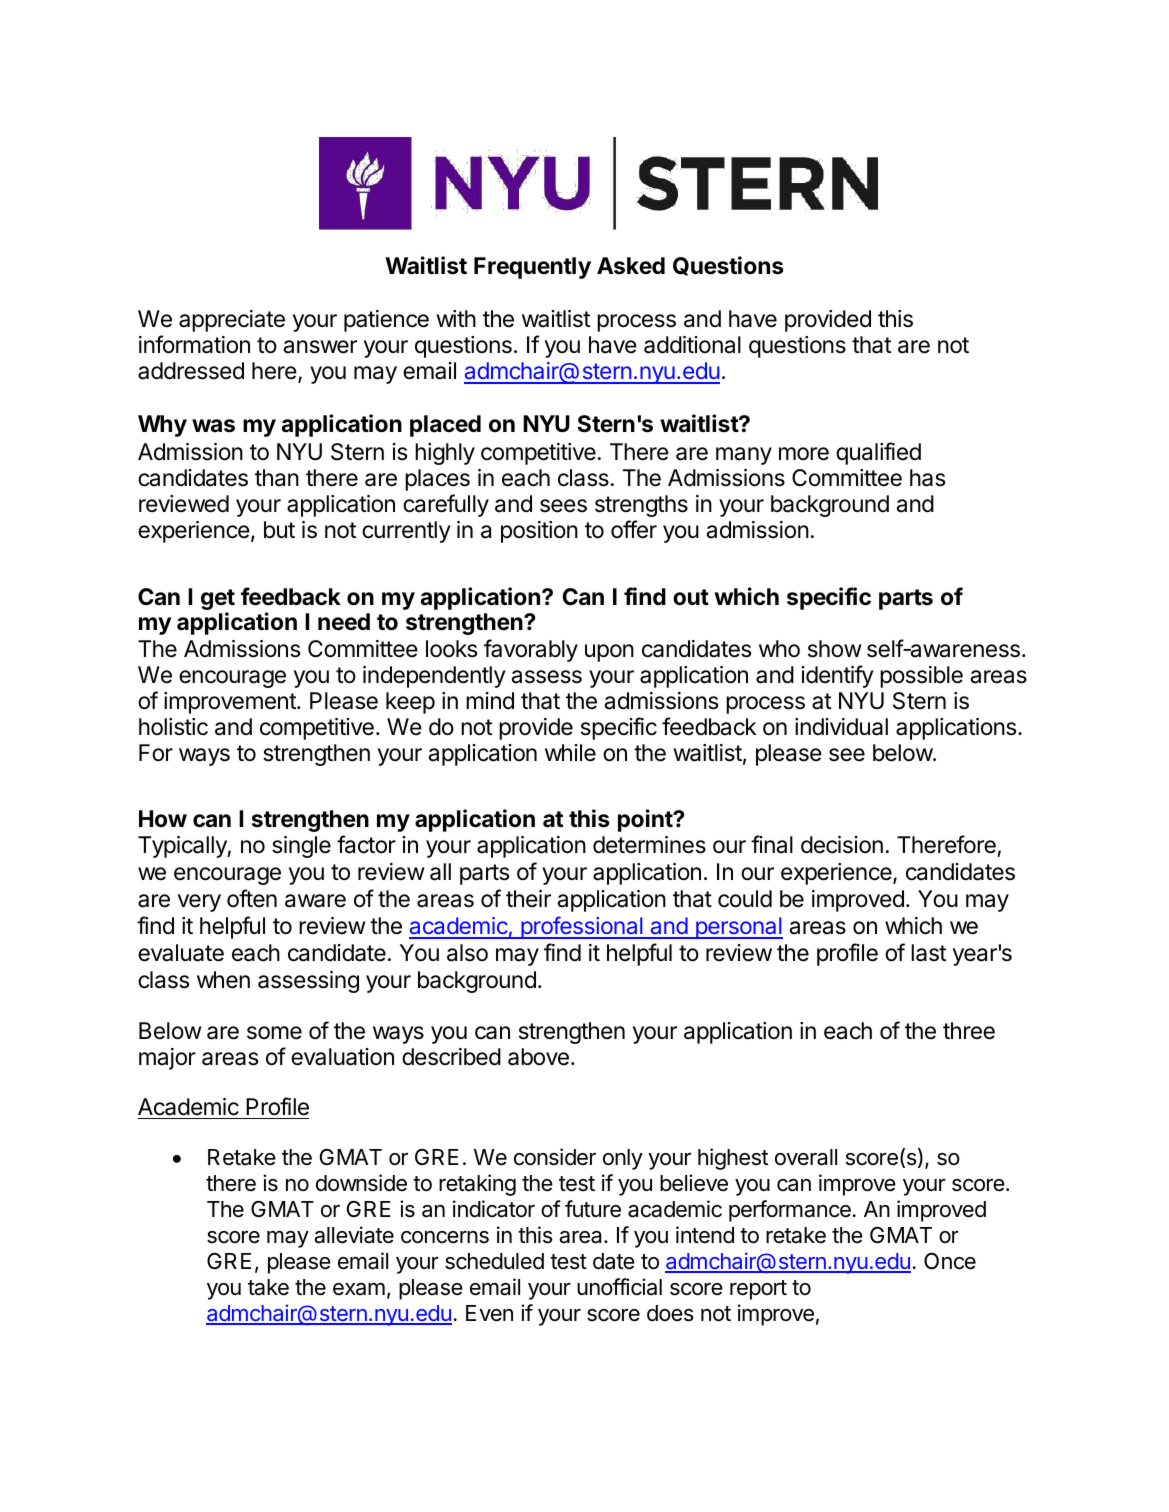 Image resolution: width=1169 pixels, height=1512 pixels. I want to click on appreciate, so click(232, 321).
